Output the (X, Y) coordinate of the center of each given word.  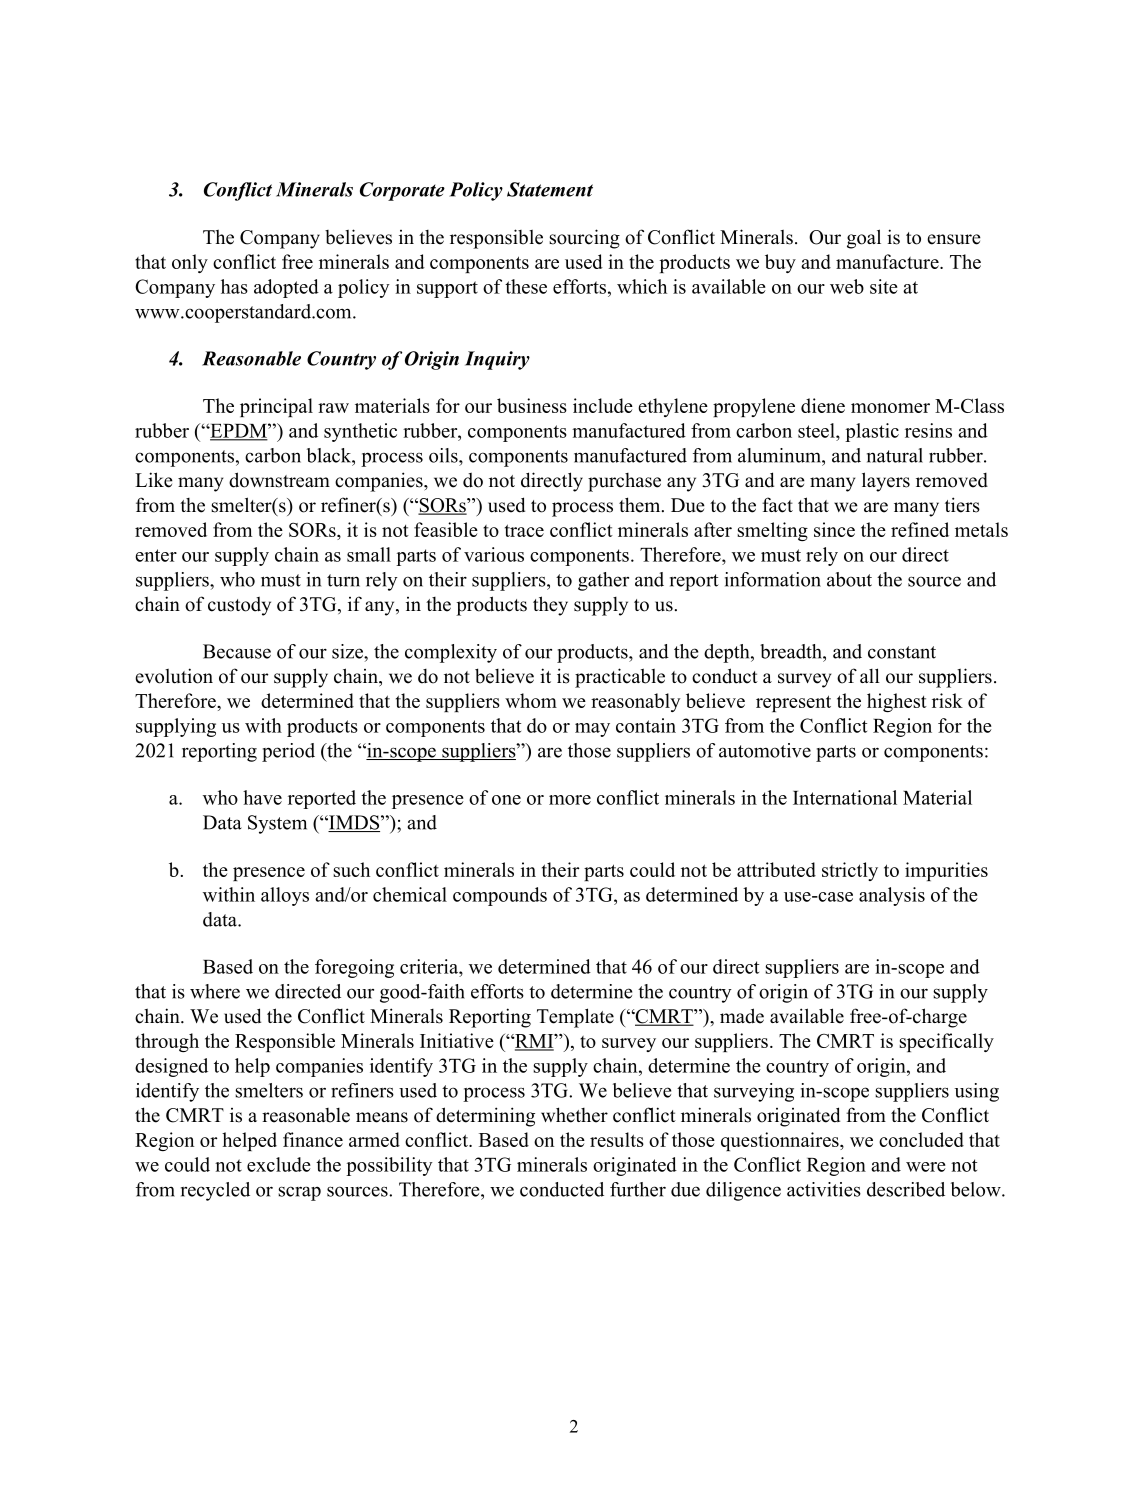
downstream (279, 480)
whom (531, 700)
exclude (279, 1164)
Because (237, 651)
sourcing (584, 239)
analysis (892, 896)
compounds (500, 896)
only (190, 263)
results (617, 1139)
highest (897, 702)
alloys (285, 896)
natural (895, 455)
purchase (624, 482)
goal (864, 239)
